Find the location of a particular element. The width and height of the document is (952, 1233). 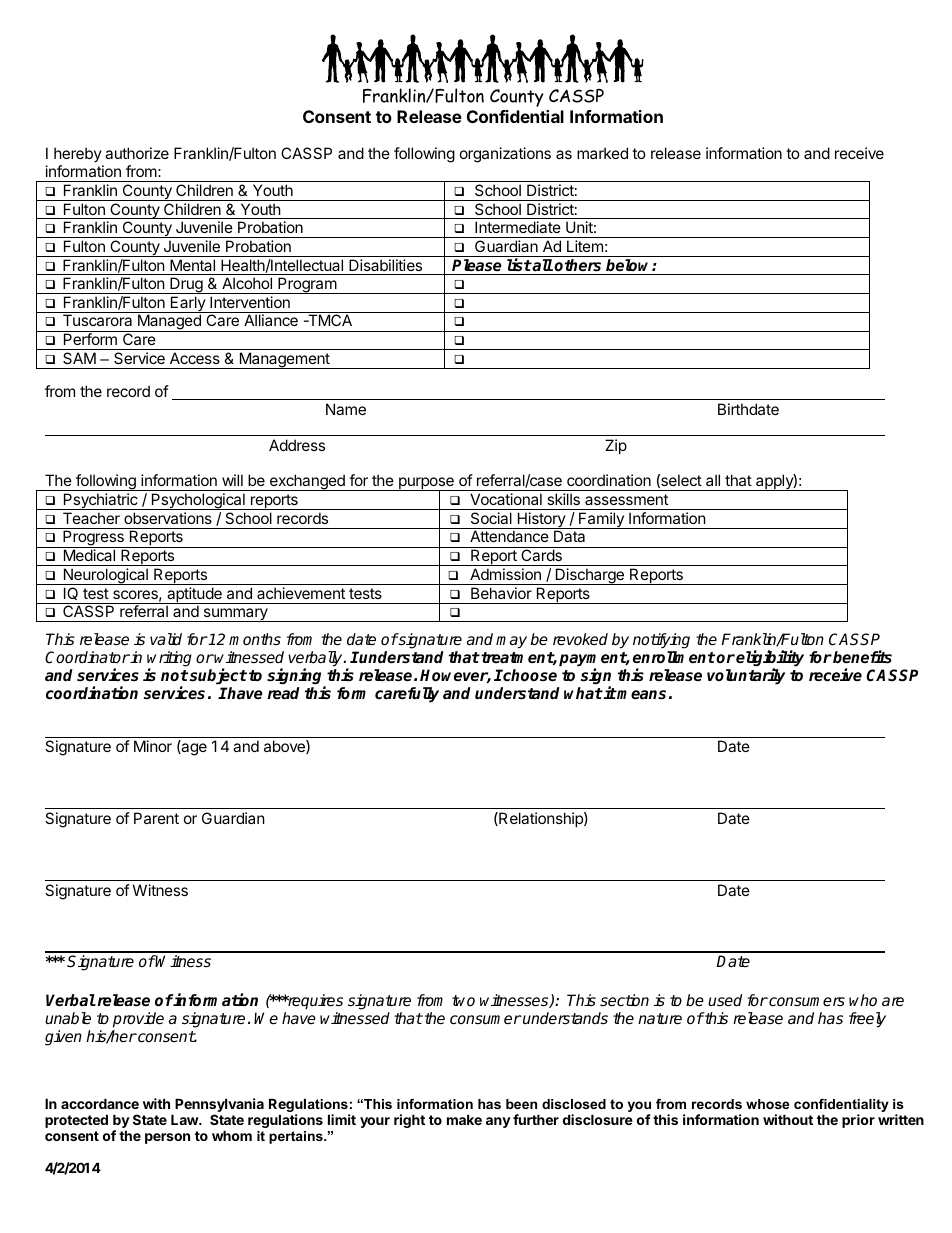

eligibility is located at coordinates (770, 659).
